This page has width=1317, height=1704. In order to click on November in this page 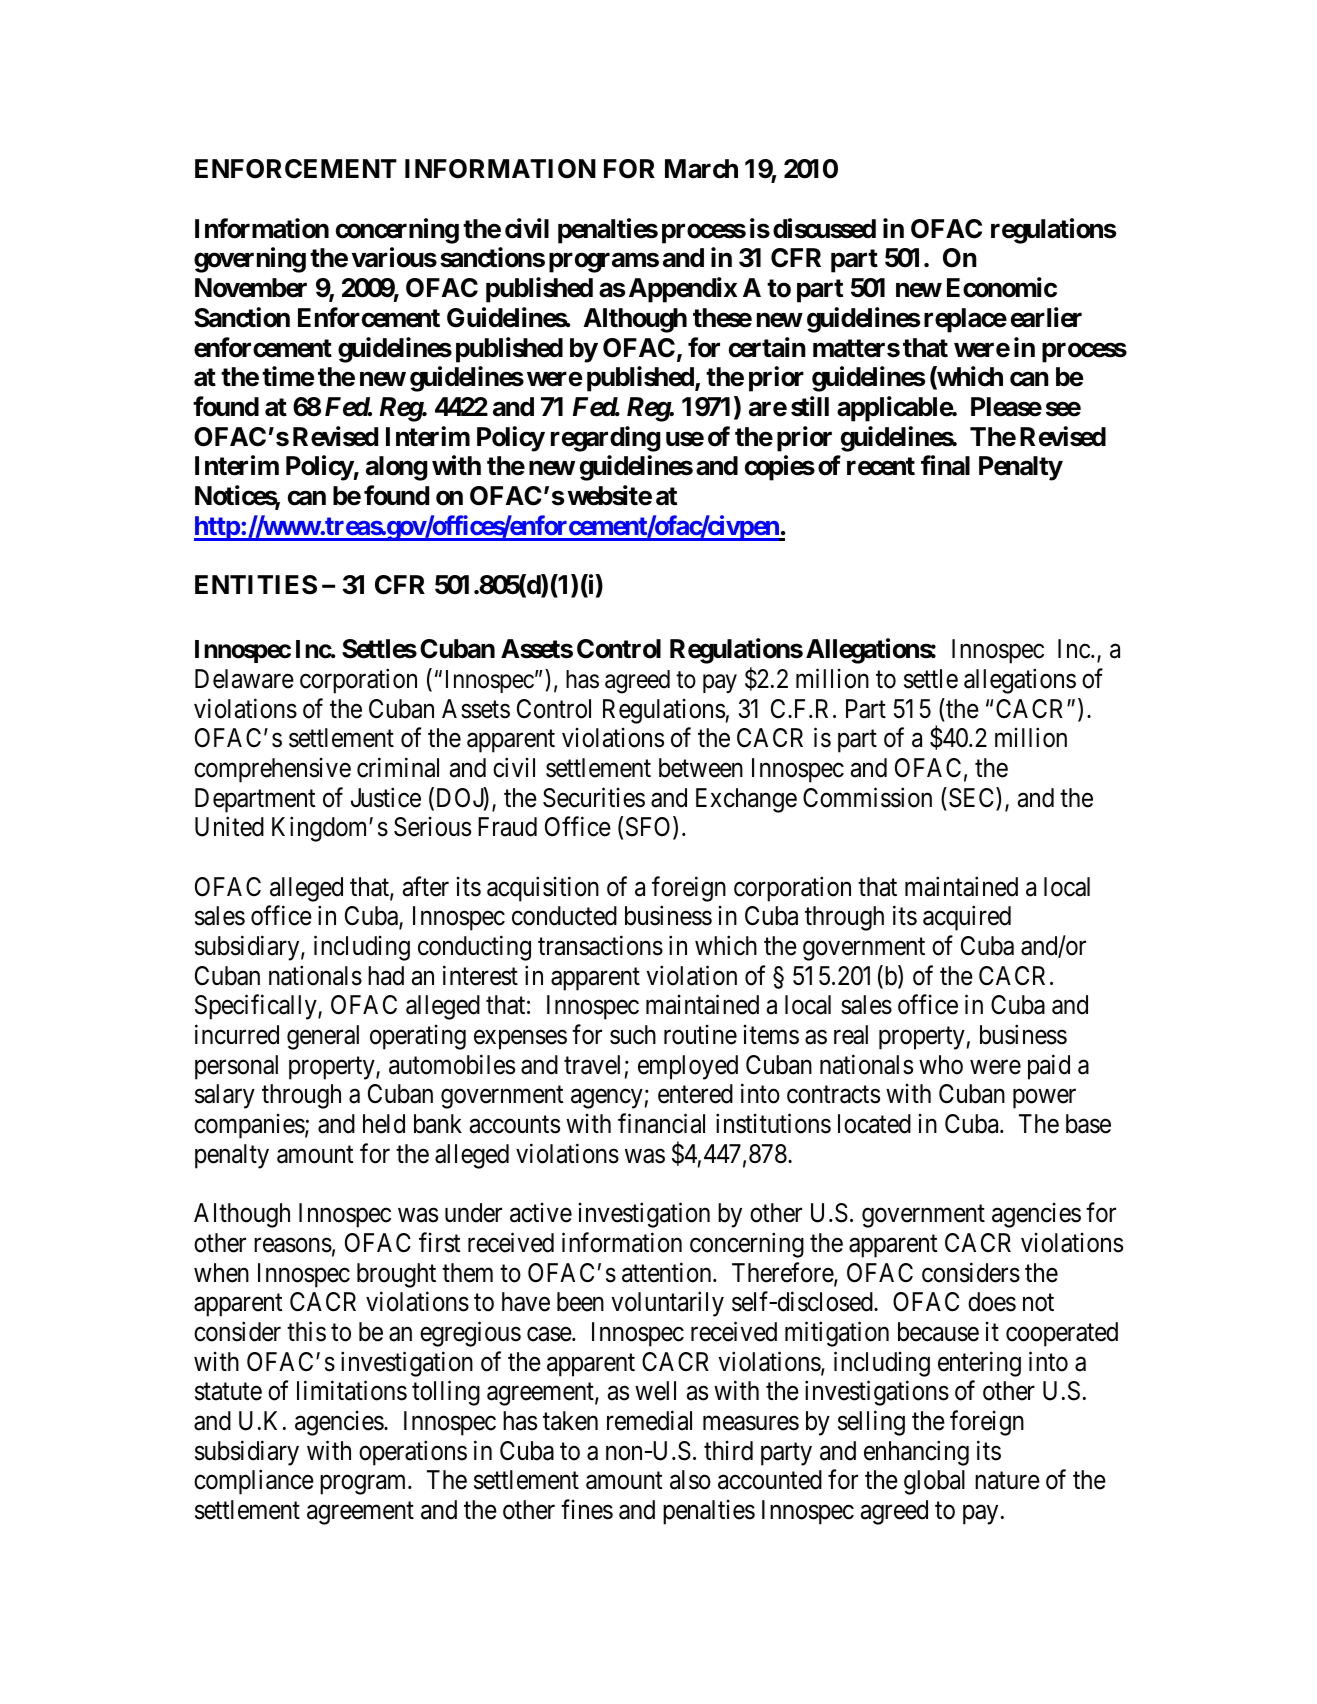, I will do `click(251, 288)`.
